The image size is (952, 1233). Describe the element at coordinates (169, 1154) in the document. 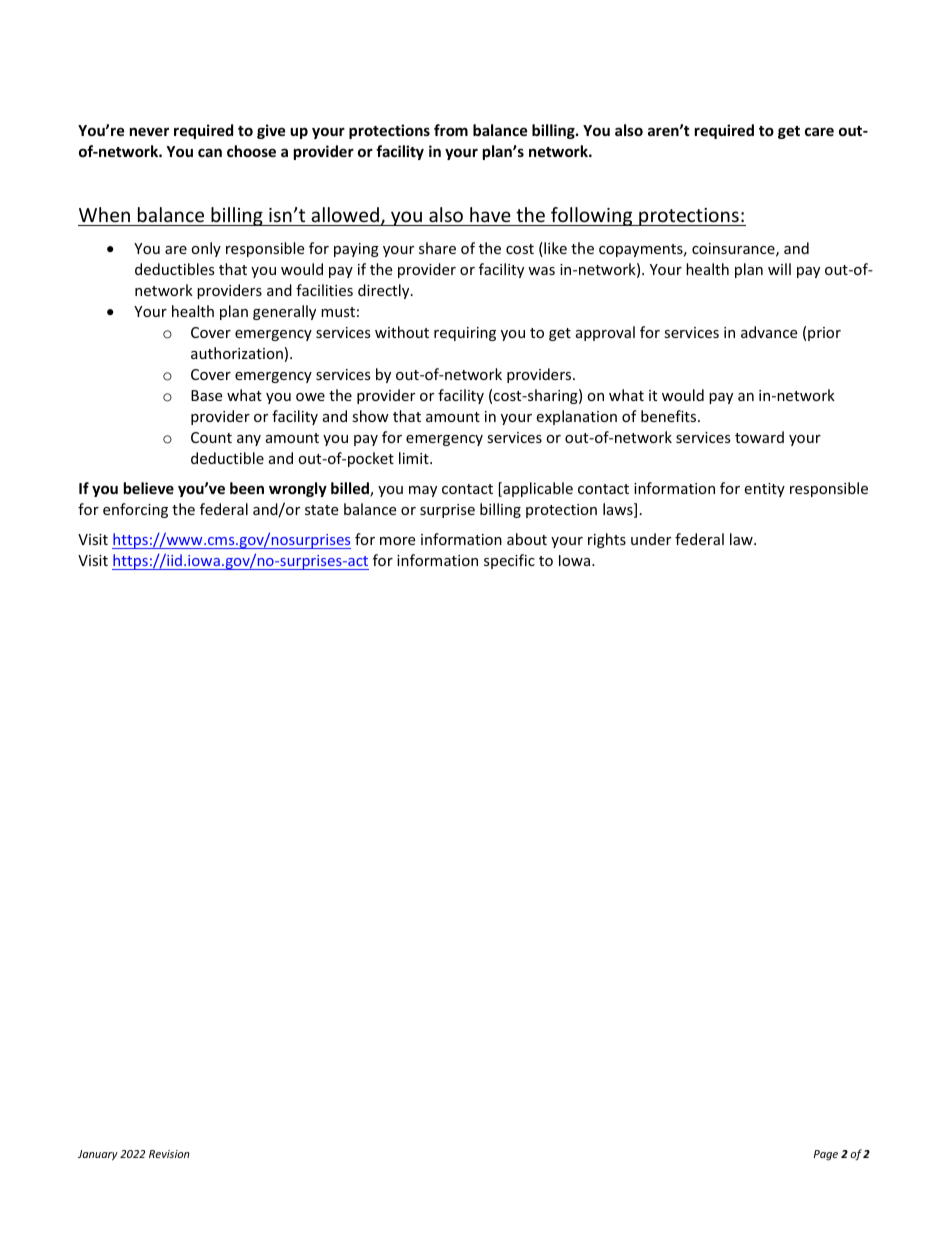

I see `Revision` at that location.
